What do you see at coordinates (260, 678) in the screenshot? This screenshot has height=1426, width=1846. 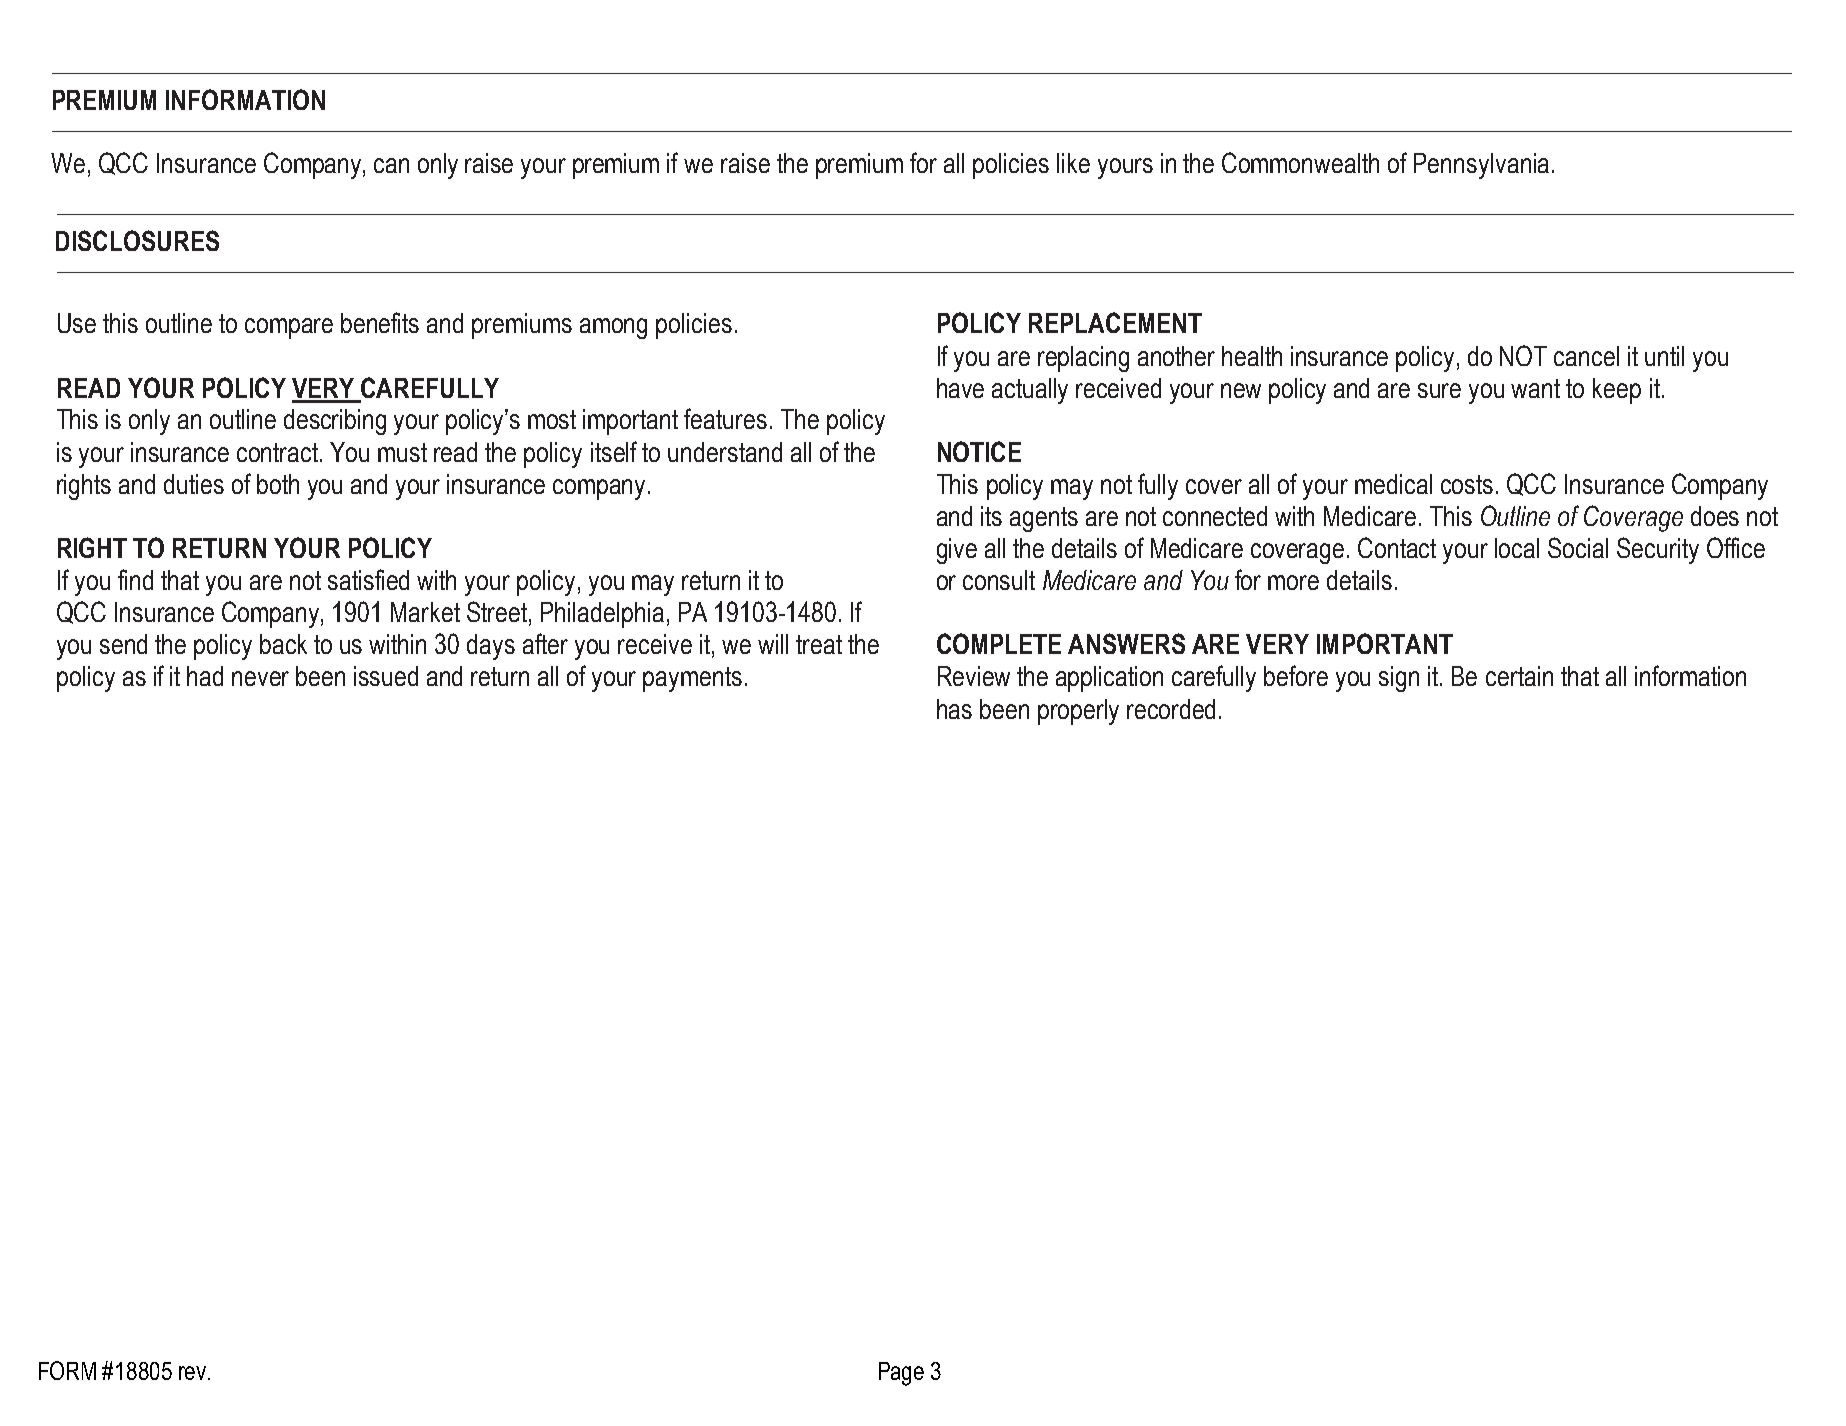 I see `never` at bounding box center [260, 678].
